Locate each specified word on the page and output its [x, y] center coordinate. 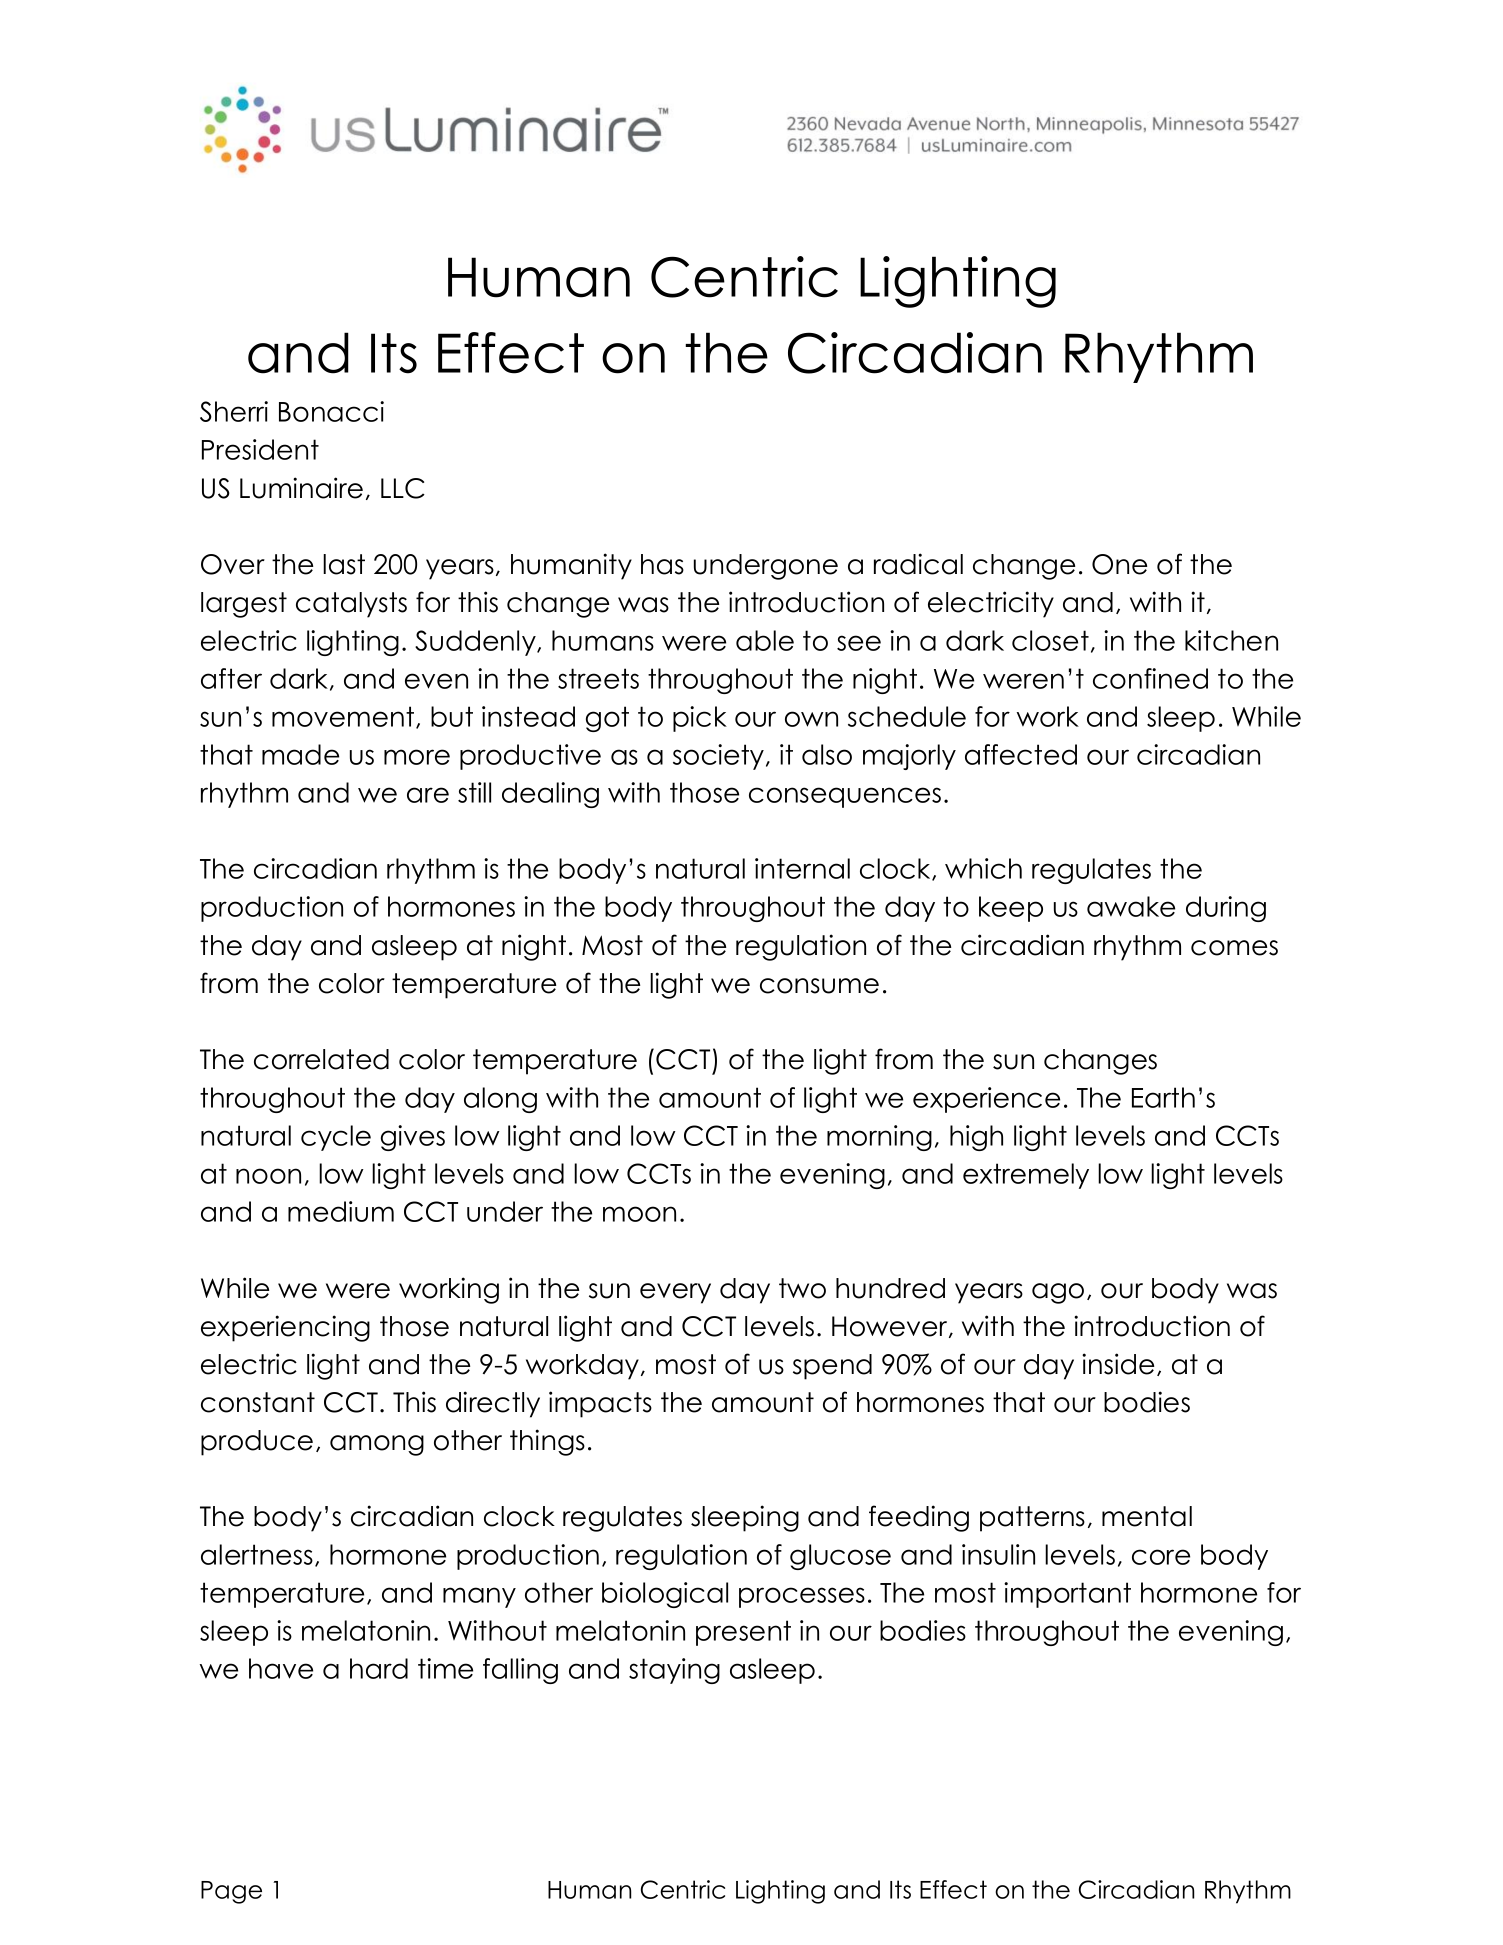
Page [231, 1892]
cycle [336, 1138]
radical [918, 564]
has [662, 564]
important [1067, 1595]
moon [639, 1214]
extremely [1026, 1176]
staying [674, 1671]
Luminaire [301, 488]
